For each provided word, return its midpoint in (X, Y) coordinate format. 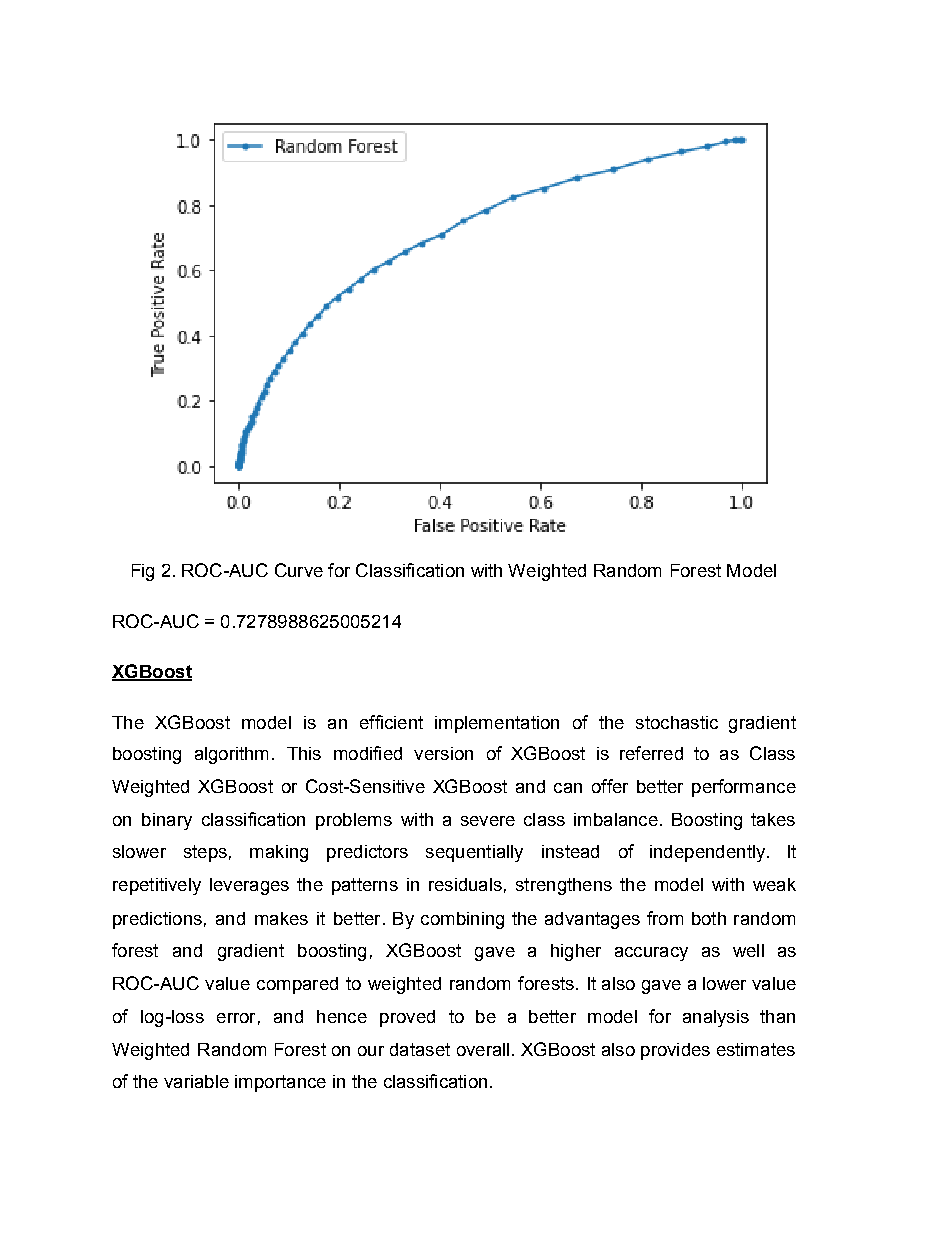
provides (675, 1051)
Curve (299, 570)
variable (196, 1081)
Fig (143, 572)
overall (483, 1049)
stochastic (677, 722)
